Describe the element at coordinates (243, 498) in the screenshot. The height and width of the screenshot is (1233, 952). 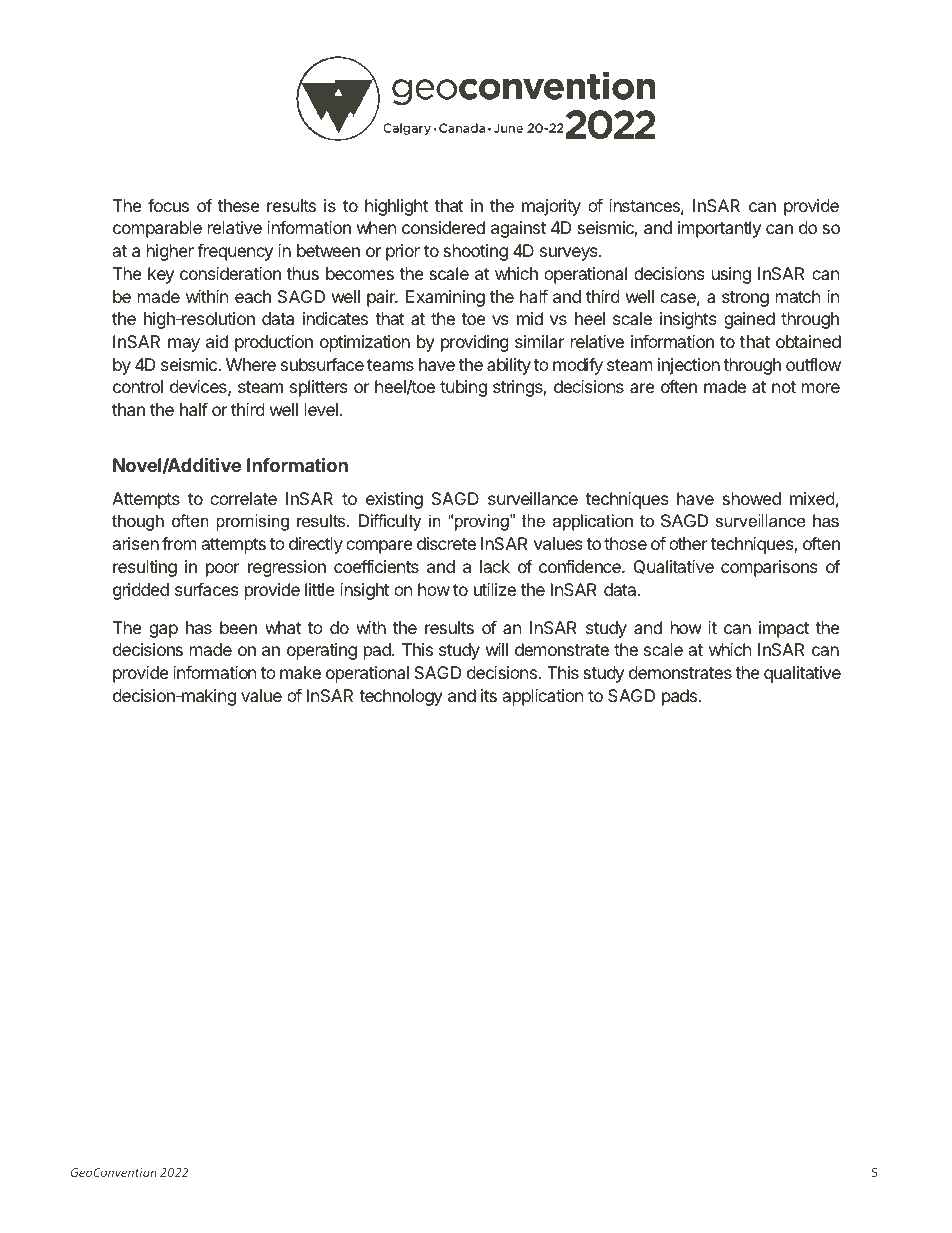
I see `correlate` at that location.
